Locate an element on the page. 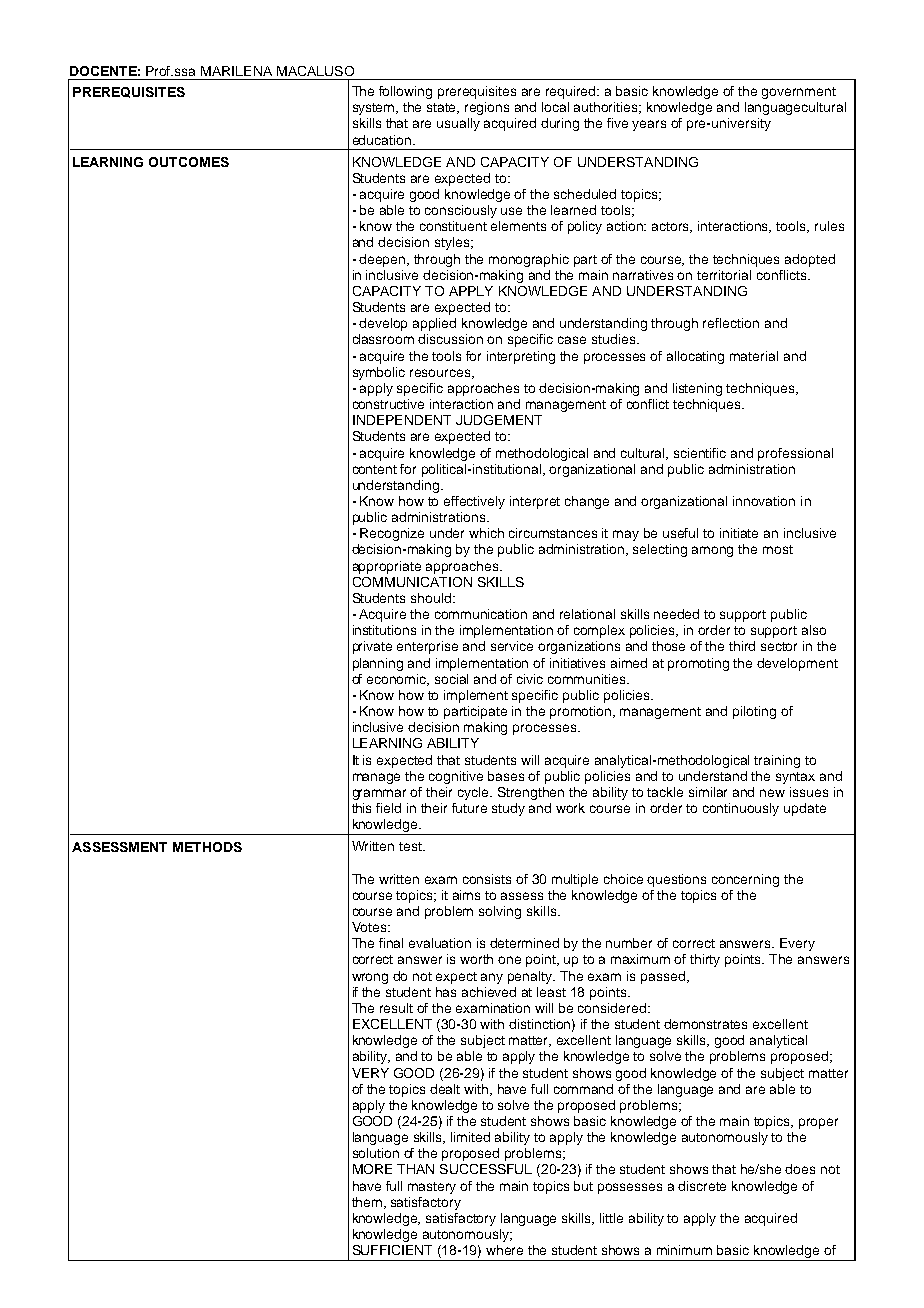 The image size is (924, 1308). OUTCOMES is located at coordinates (189, 162).
